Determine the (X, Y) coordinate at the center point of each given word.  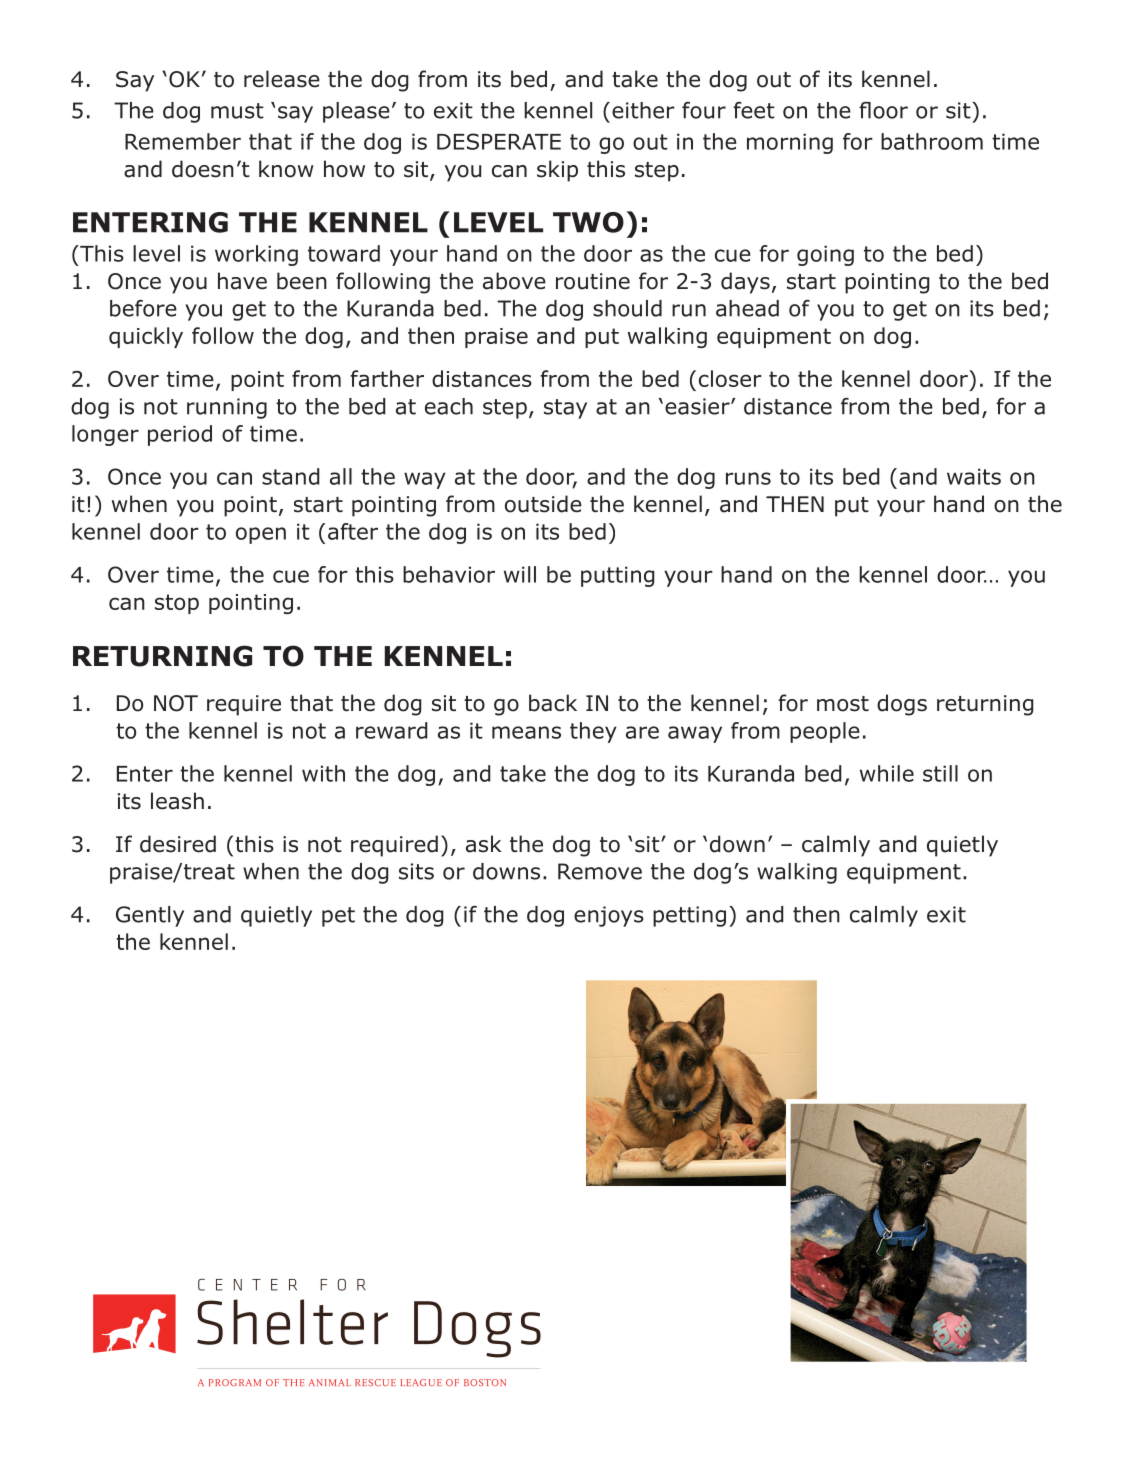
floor (883, 110)
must (237, 111)
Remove (600, 871)
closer (730, 378)
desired (178, 844)
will (520, 574)
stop (177, 604)
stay (565, 409)
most (843, 704)
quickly (146, 337)
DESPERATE (499, 141)
